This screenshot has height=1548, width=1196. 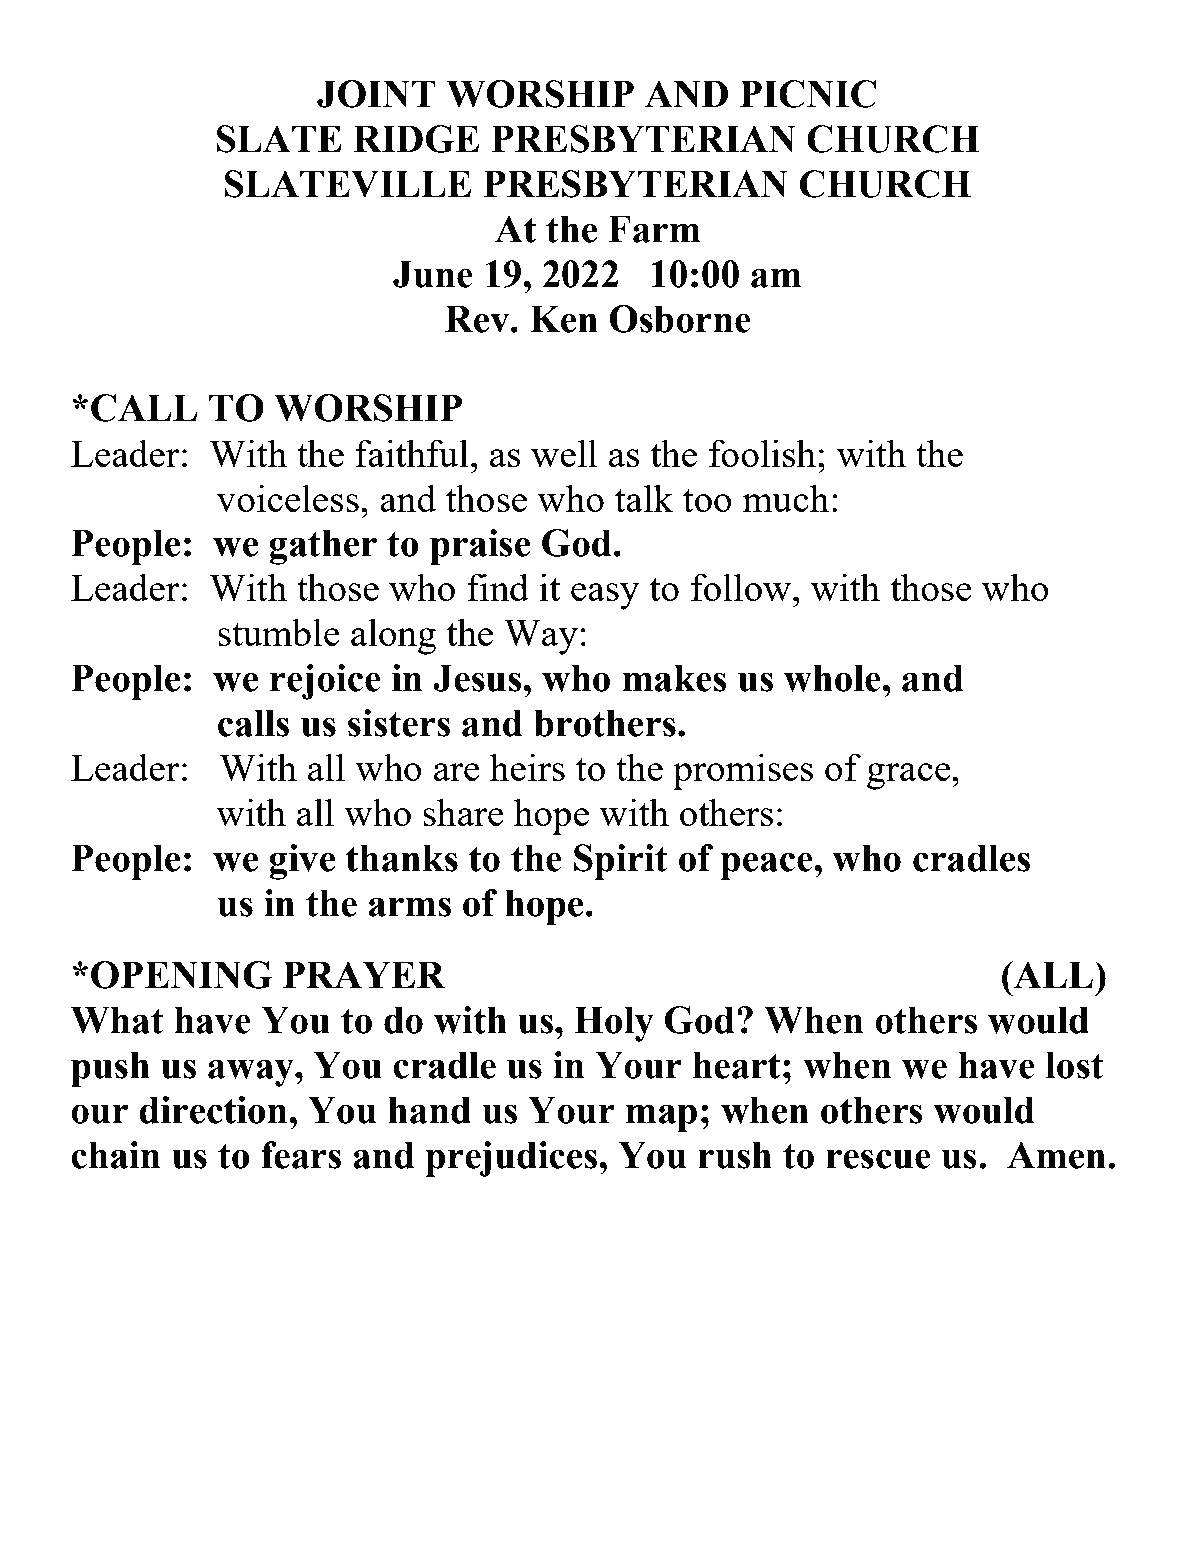 I want to click on easy, so click(x=605, y=596).
